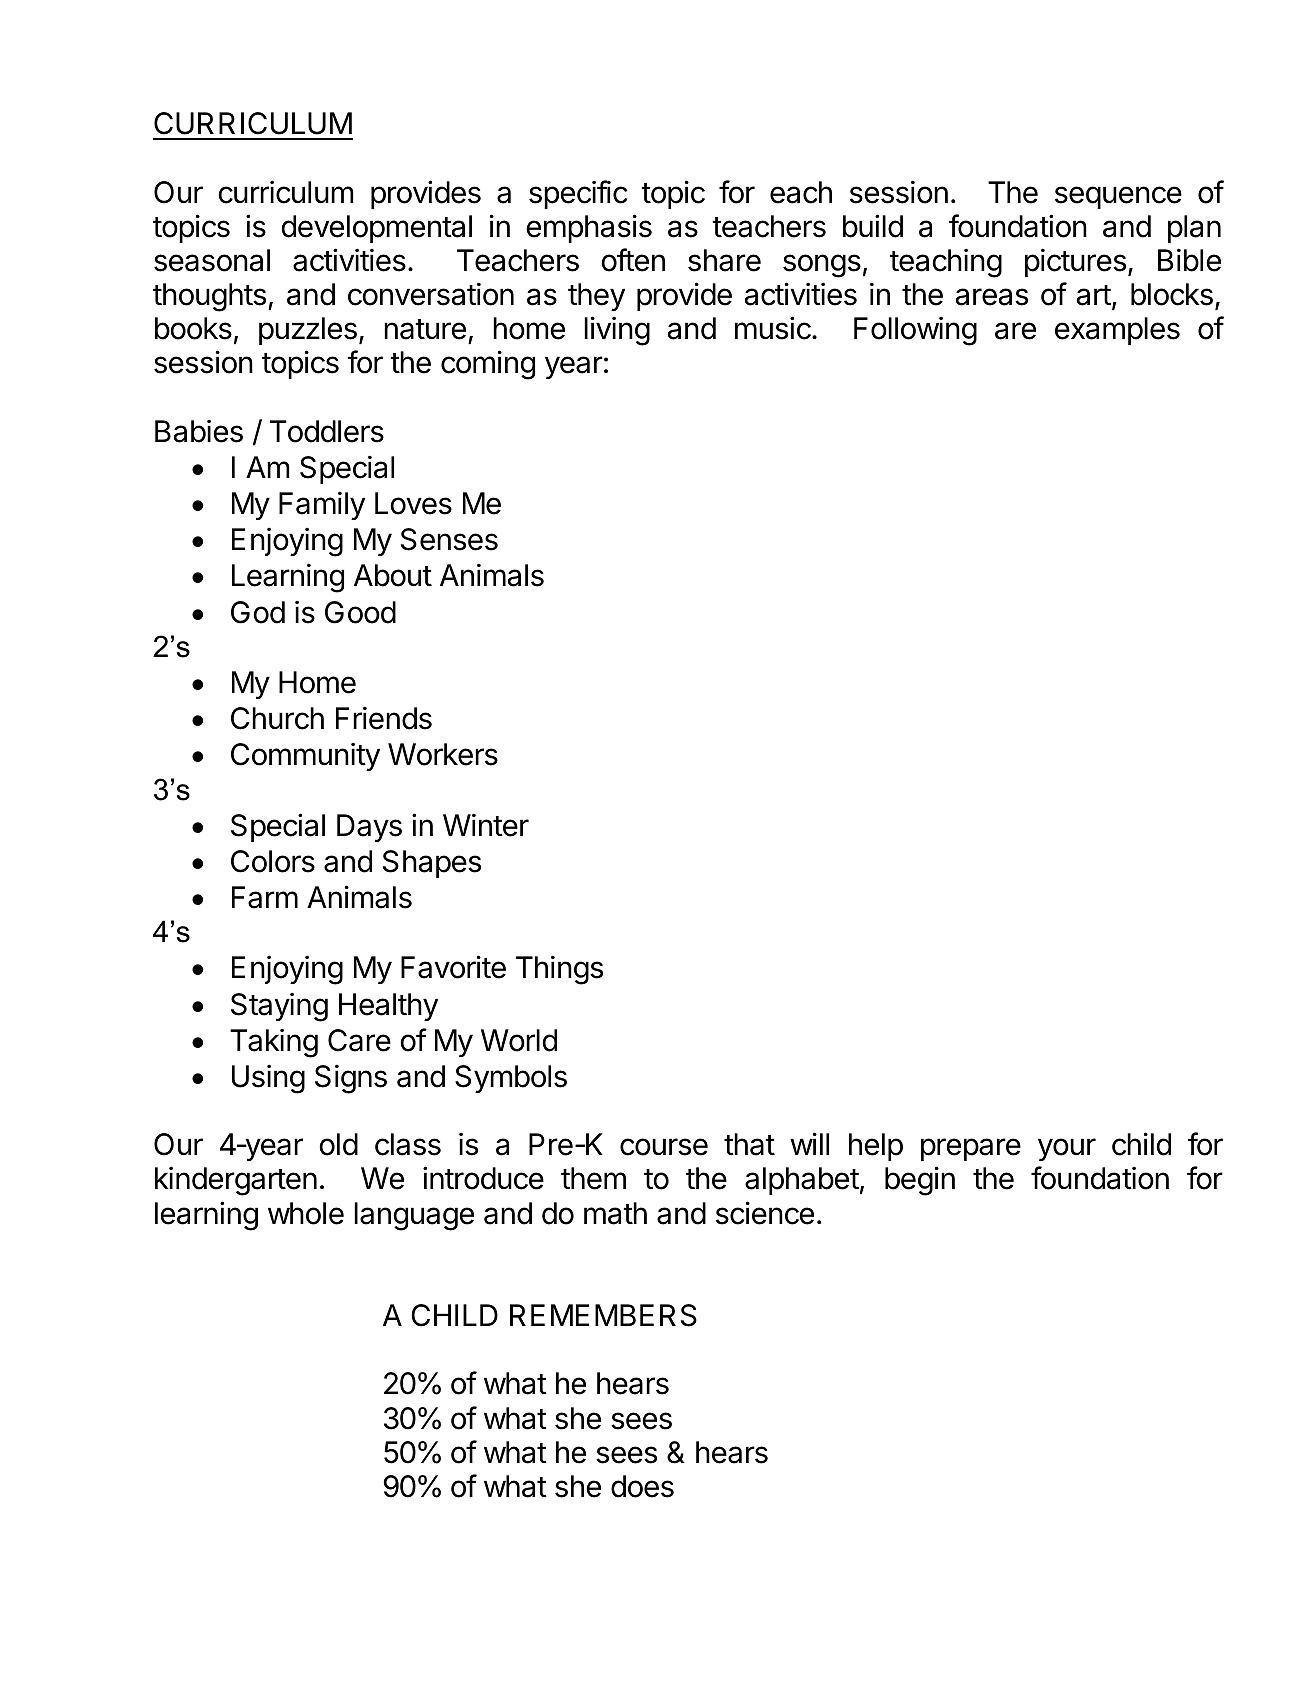 The image size is (1299, 1681). What do you see at coordinates (1075, 262) in the page?
I see `pictures` at bounding box center [1075, 262].
